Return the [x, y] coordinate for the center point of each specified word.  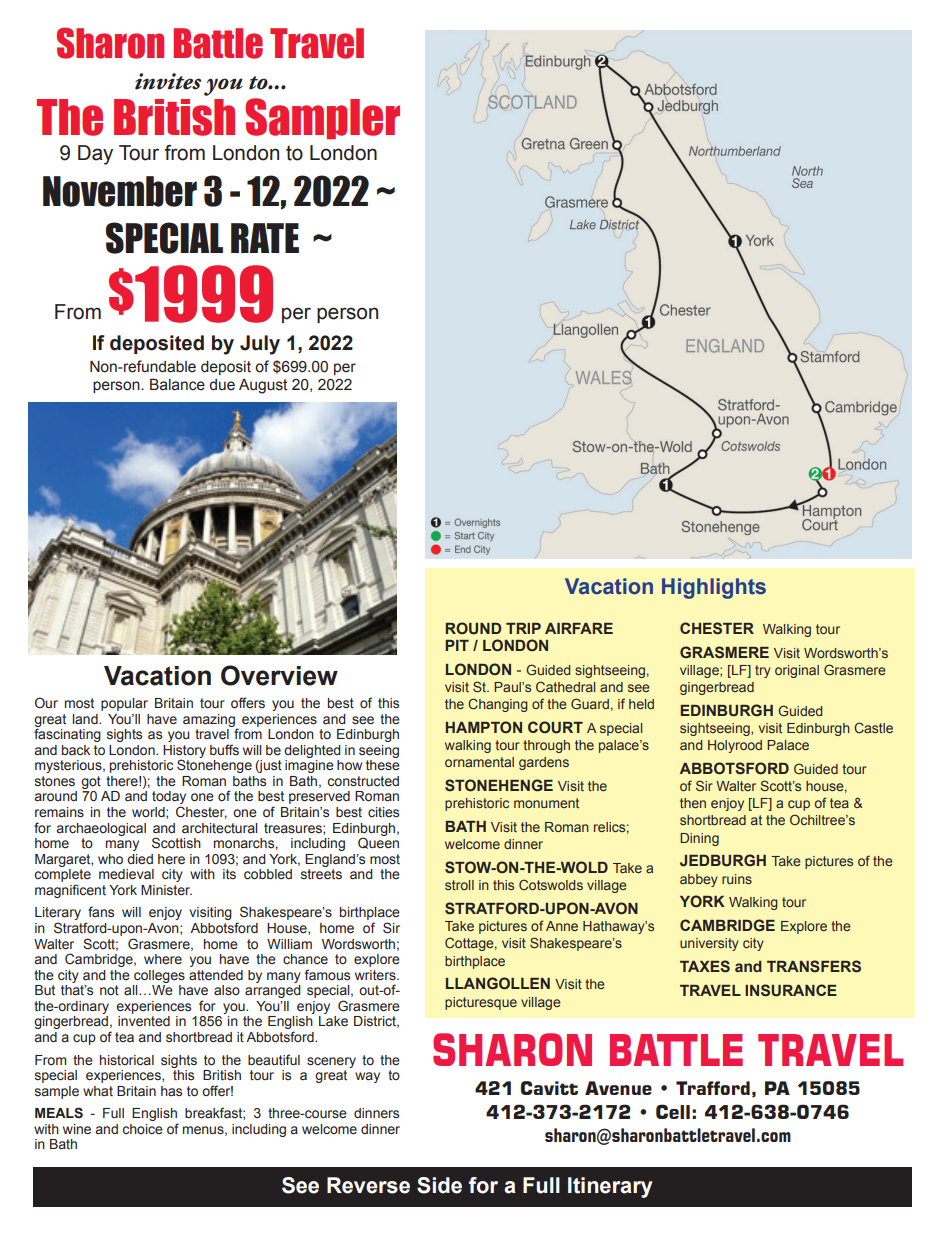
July [260, 345]
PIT [457, 645]
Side [439, 1185]
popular [124, 704]
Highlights [714, 588]
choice [143, 1129]
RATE [265, 238]
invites [168, 81]
